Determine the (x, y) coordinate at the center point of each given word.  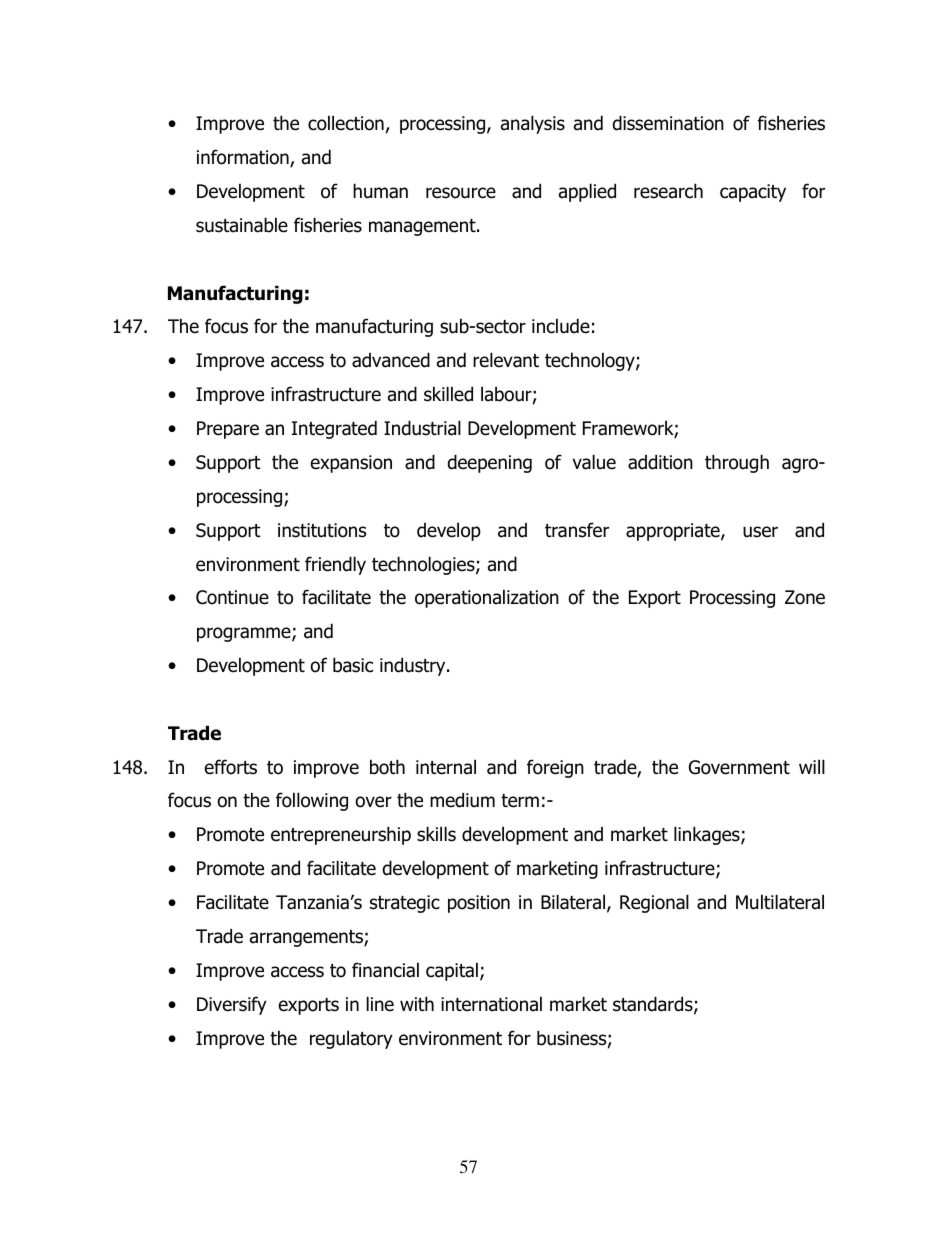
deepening (490, 463)
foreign (555, 768)
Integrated (334, 429)
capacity (753, 193)
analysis (533, 124)
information (244, 158)
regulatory (351, 1039)
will (812, 766)
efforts (231, 767)
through (737, 463)
